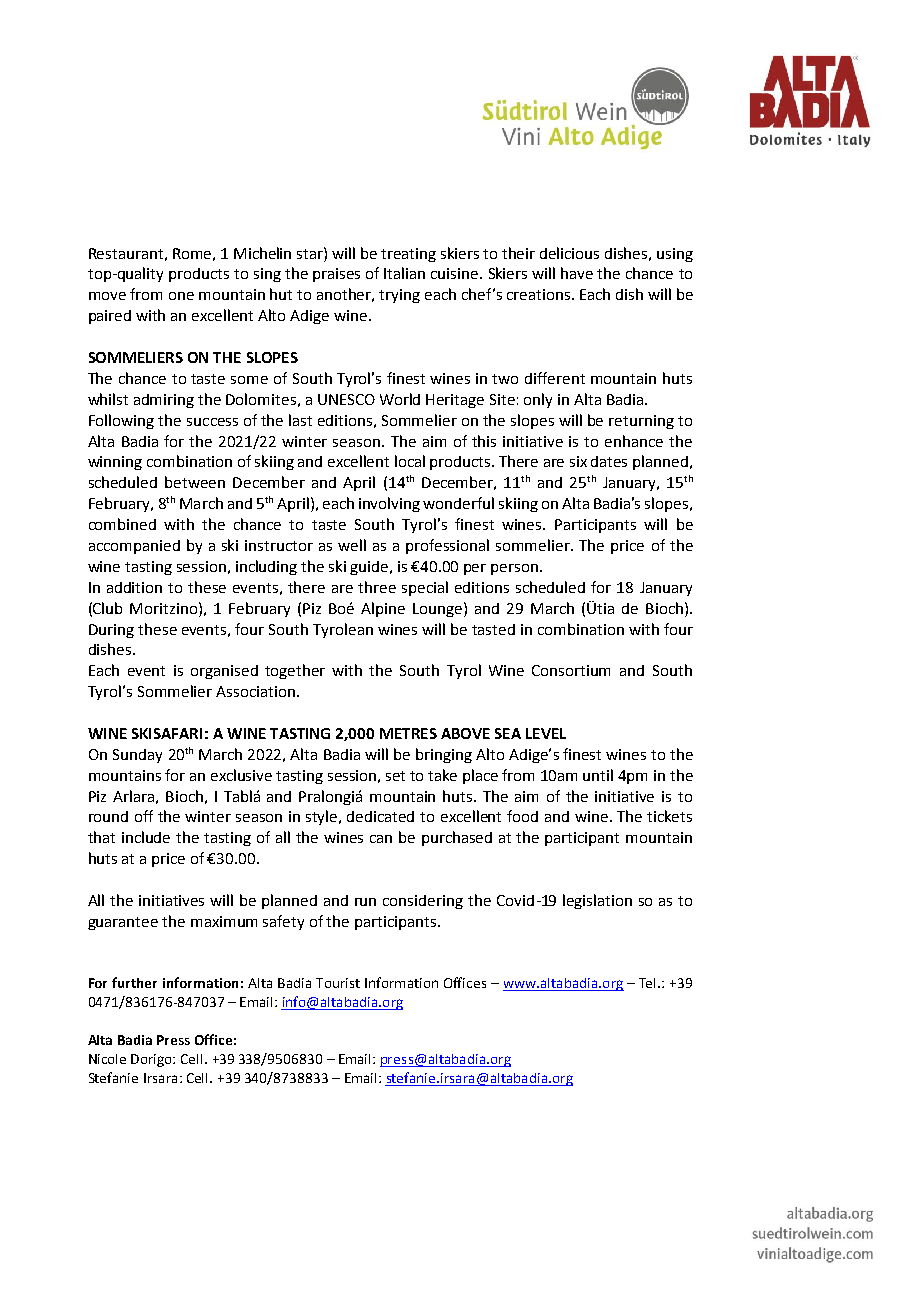 Image resolution: width=924 pixels, height=1309 pixels. I want to click on Italian, so click(404, 273).
